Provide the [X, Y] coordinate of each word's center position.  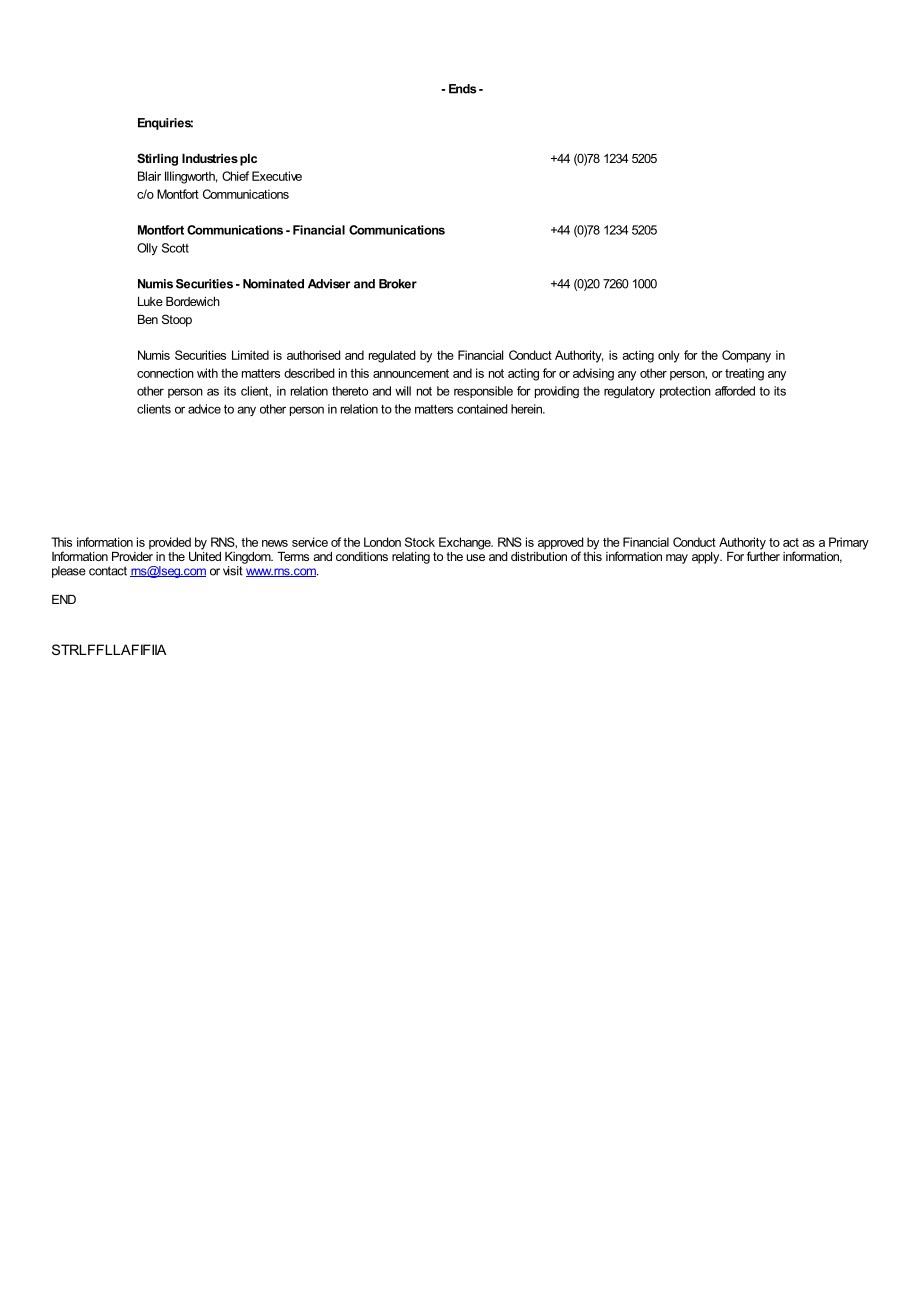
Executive [277, 176]
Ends [462, 89]
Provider [132, 555]
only [669, 356]
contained [482, 409]
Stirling [157, 159]
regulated [392, 356]
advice [204, 409]
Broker [398, 284]
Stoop [177, 320]
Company [746, 356]
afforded [735, 391]
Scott [175, 248]
